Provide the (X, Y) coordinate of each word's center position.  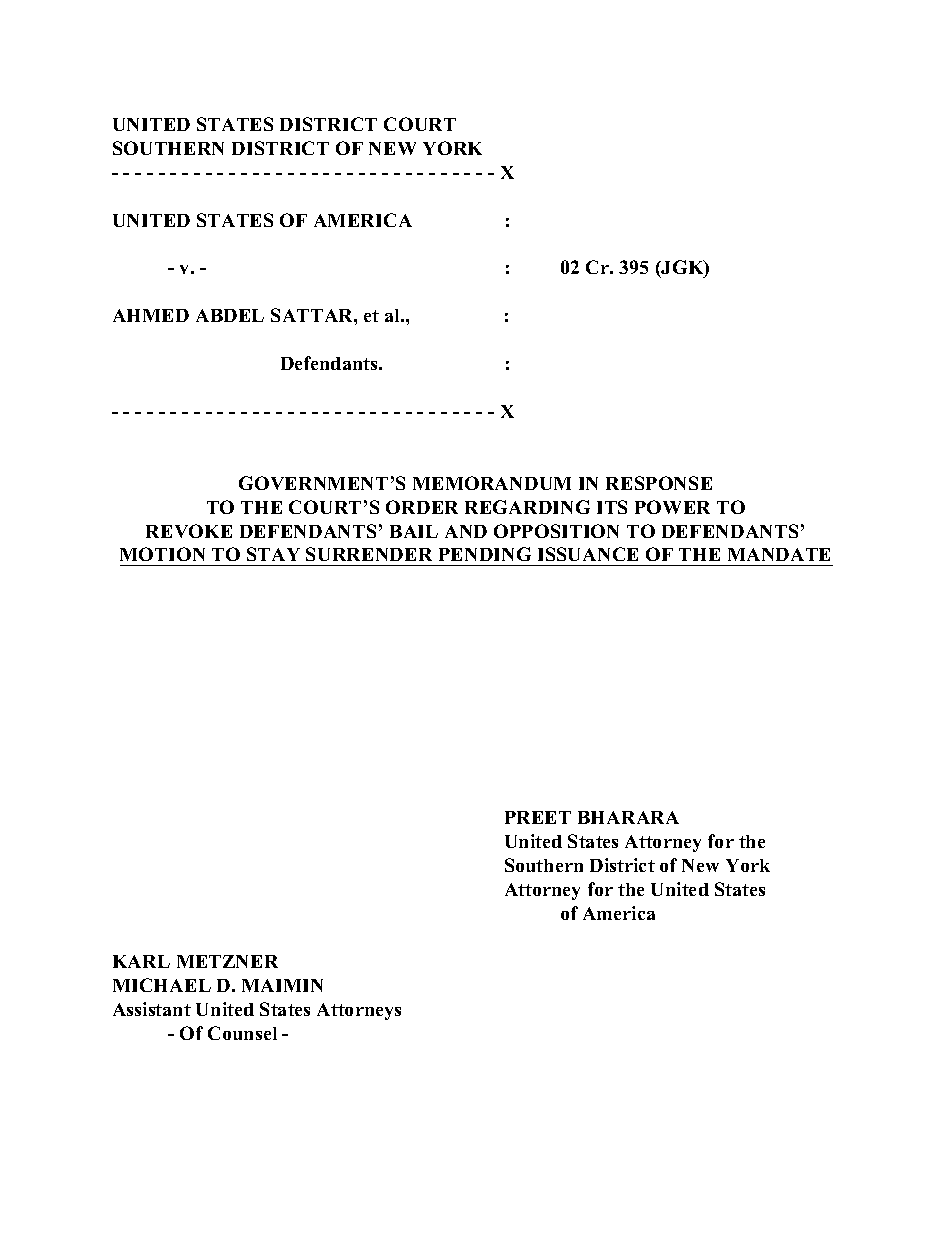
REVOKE (189, 531)
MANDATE (779, 554)
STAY (273, 554)
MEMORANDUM (492, 483)
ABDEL (230, 315)
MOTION (162, 554)
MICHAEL (162, 985)
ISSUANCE (588, 554)
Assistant (152, 1009)
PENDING (485, 554)
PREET (538, 817)
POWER (672, 507)
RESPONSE (659, 483)
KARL (141, 961)
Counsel (242, 1033)
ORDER (422, 507)
